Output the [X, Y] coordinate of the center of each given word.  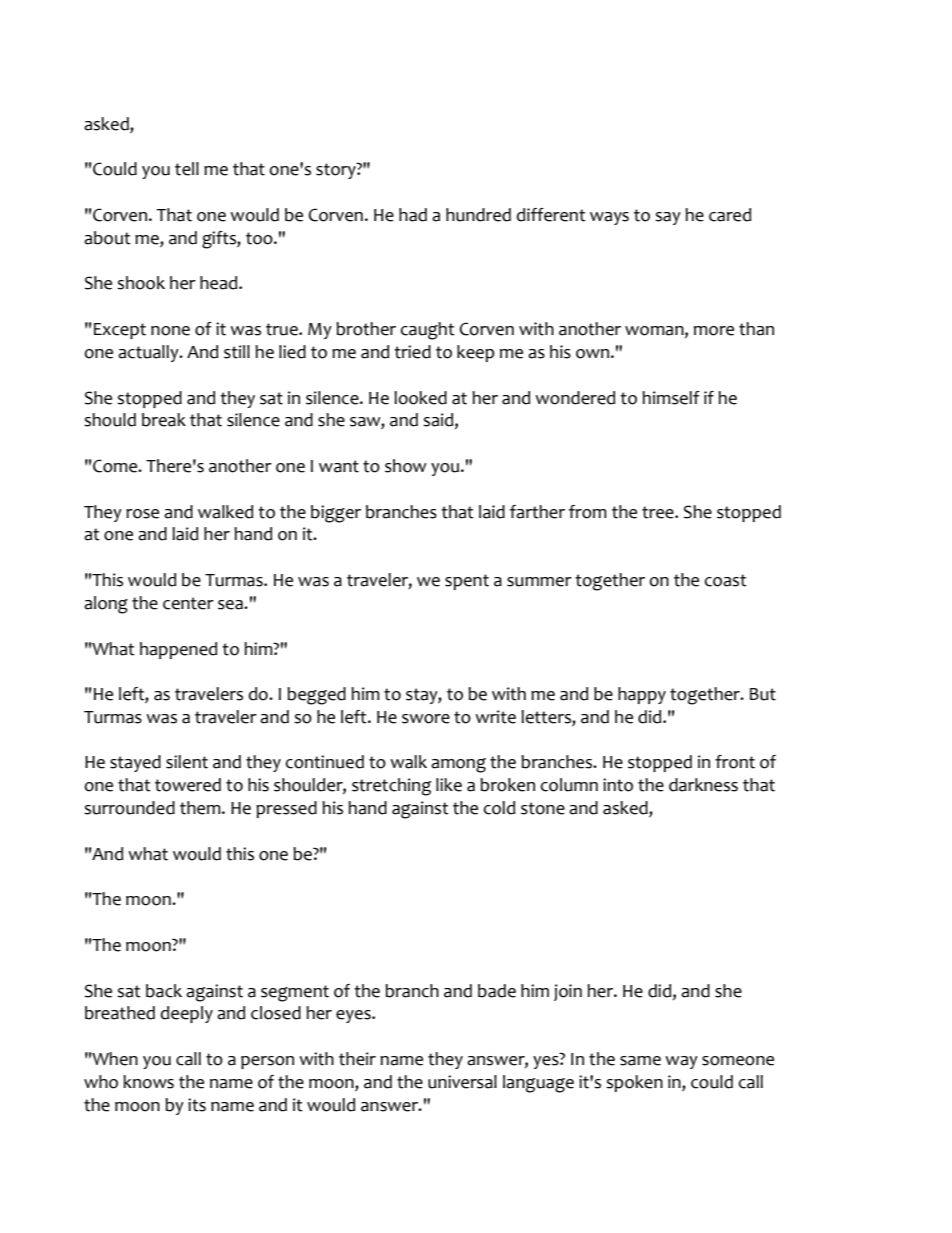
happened [178, 650]
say [668, 218]
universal [462, 1082]
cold [499, 808]
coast [726, 580]
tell [187, 169]
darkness [703, 785]
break [164, 420]
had [413, 215]
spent [467, 582]
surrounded [129, 808]
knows [148, 1082]
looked [420, 398]
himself [671, 398]
